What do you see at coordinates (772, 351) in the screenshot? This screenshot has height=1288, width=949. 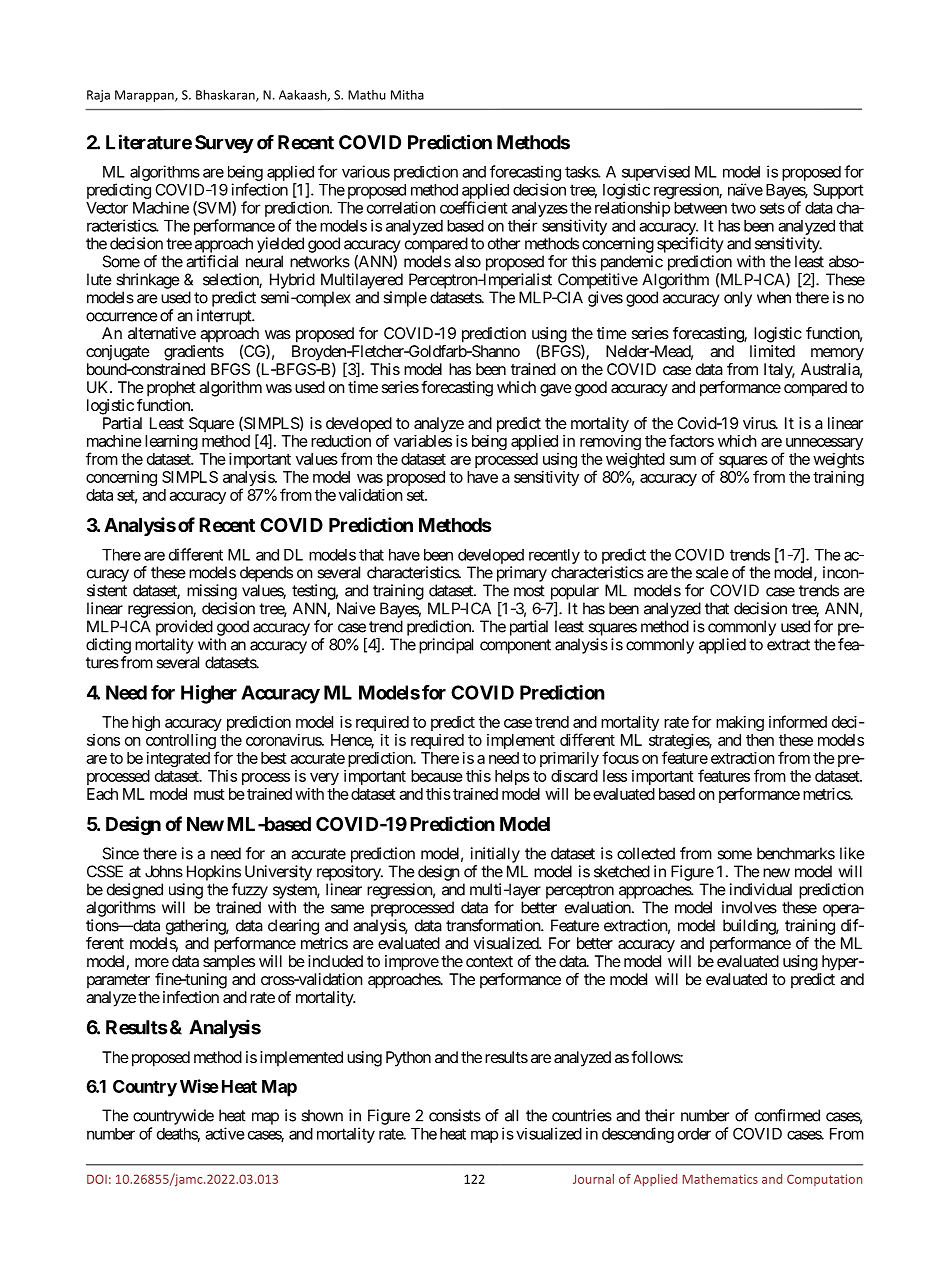 I see `limited` at bounding box center [772, 351].
